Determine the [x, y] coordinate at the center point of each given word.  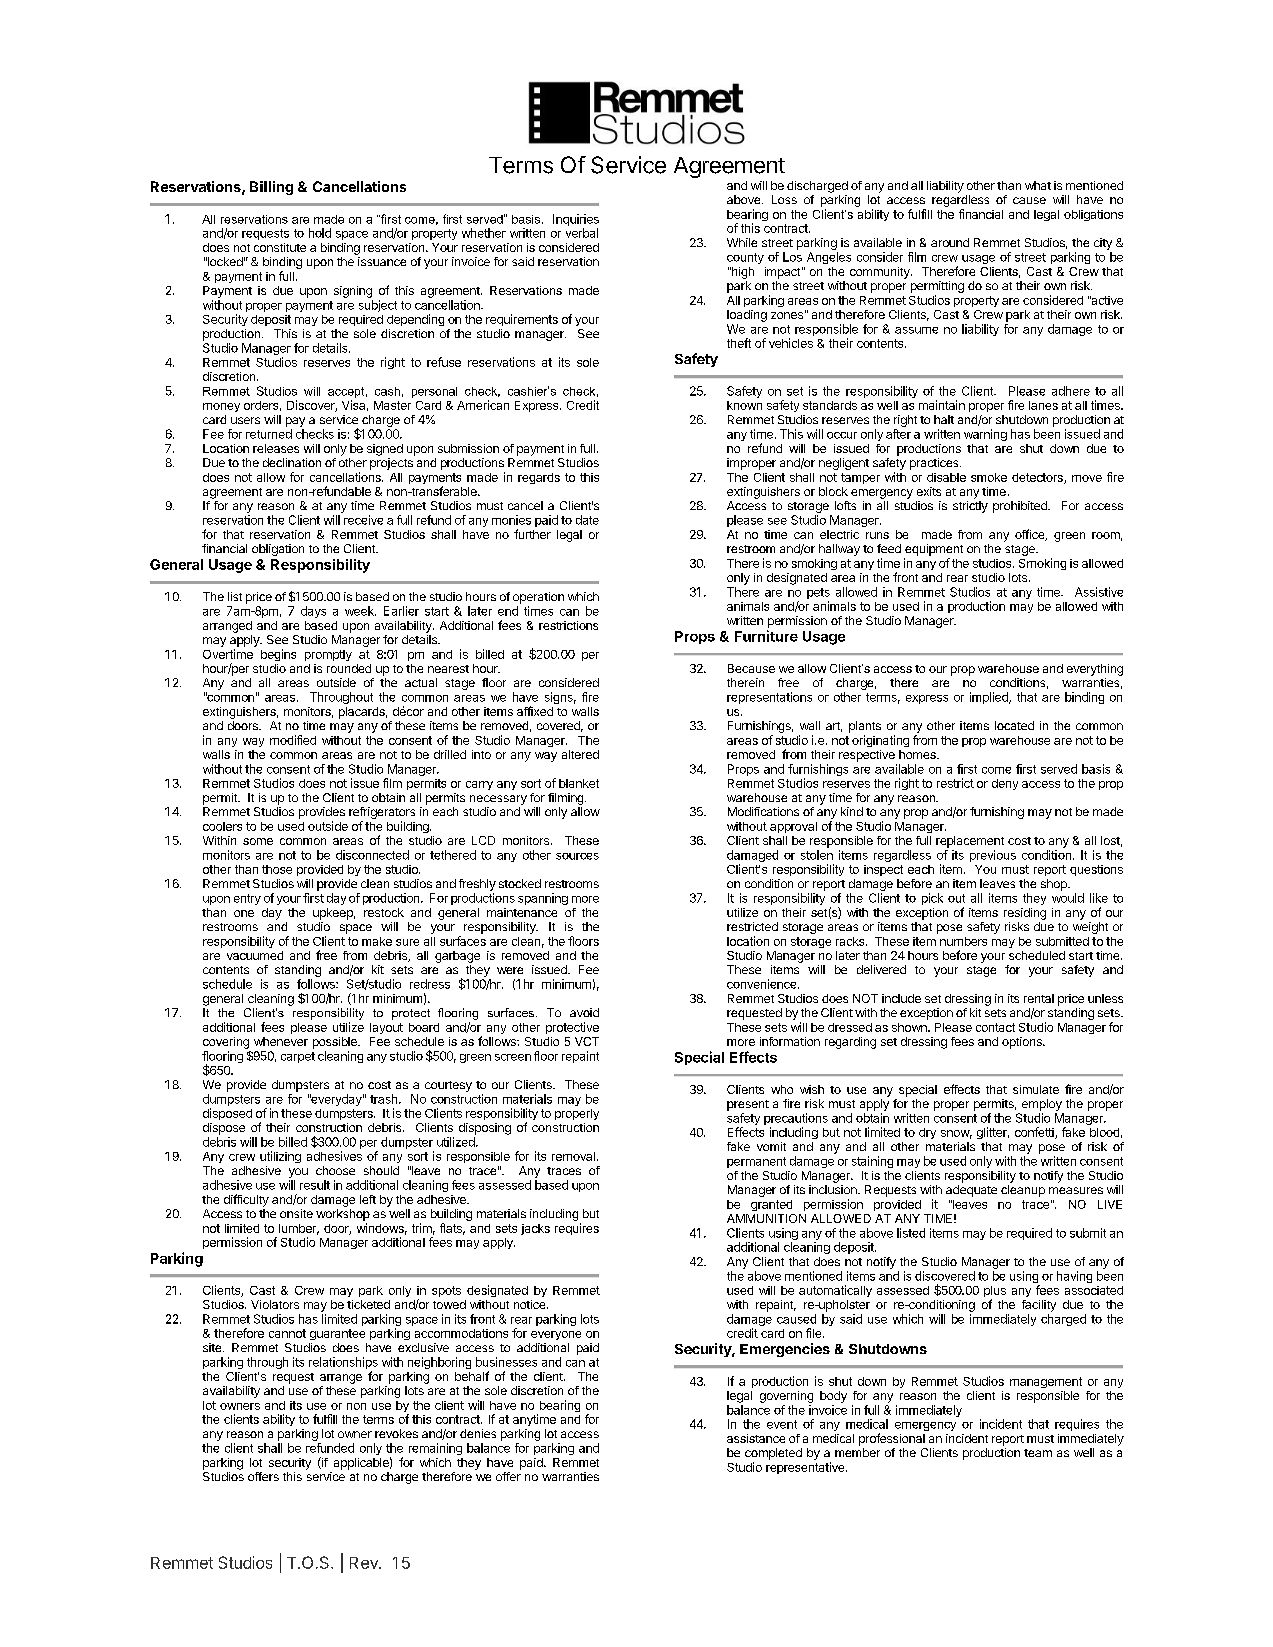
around [950, 242]
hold [320, 233]
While [742, 242]
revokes [396, 1433]
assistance [756, 1438]
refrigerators [382, 814]
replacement [970, 842]
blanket [579, 783]
